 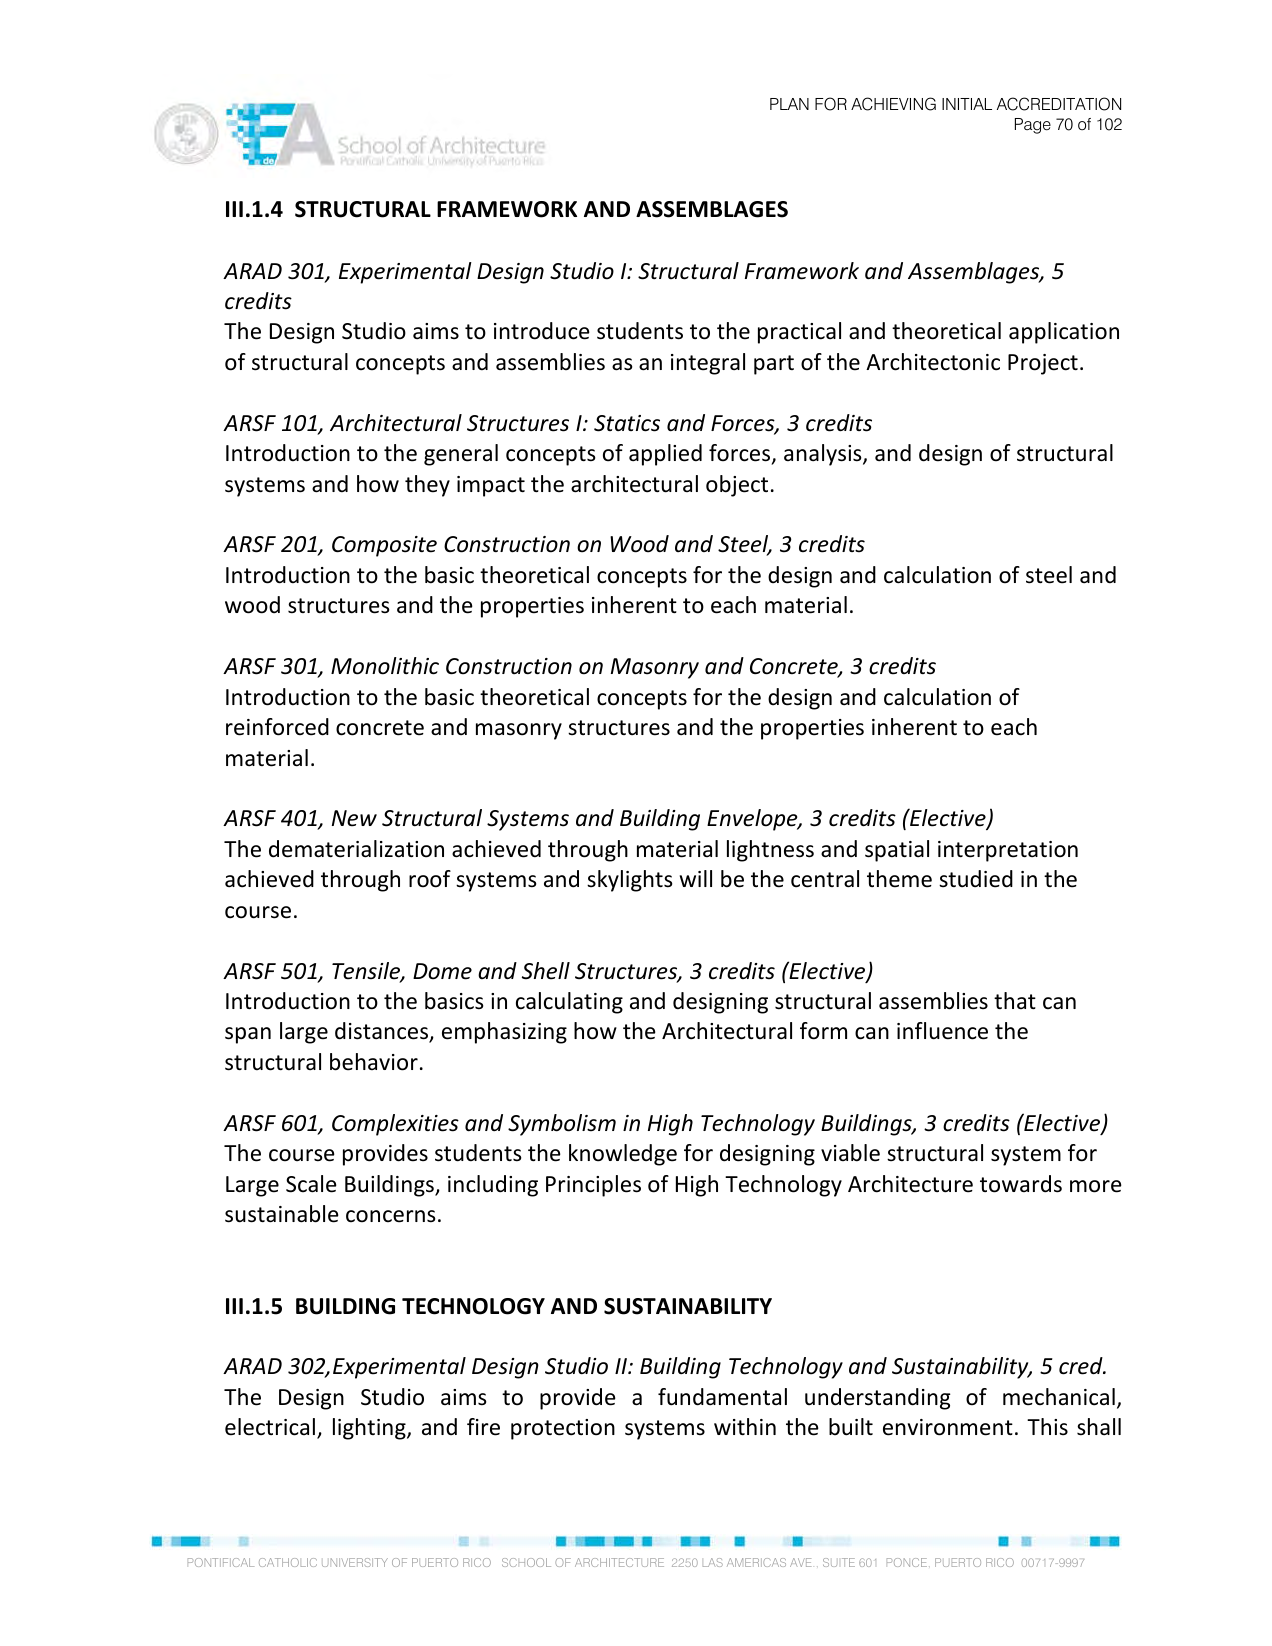 What do you see at coordinates (593, 1186) in the page?
I see `Principles` at bounding box center [593, 1186].
